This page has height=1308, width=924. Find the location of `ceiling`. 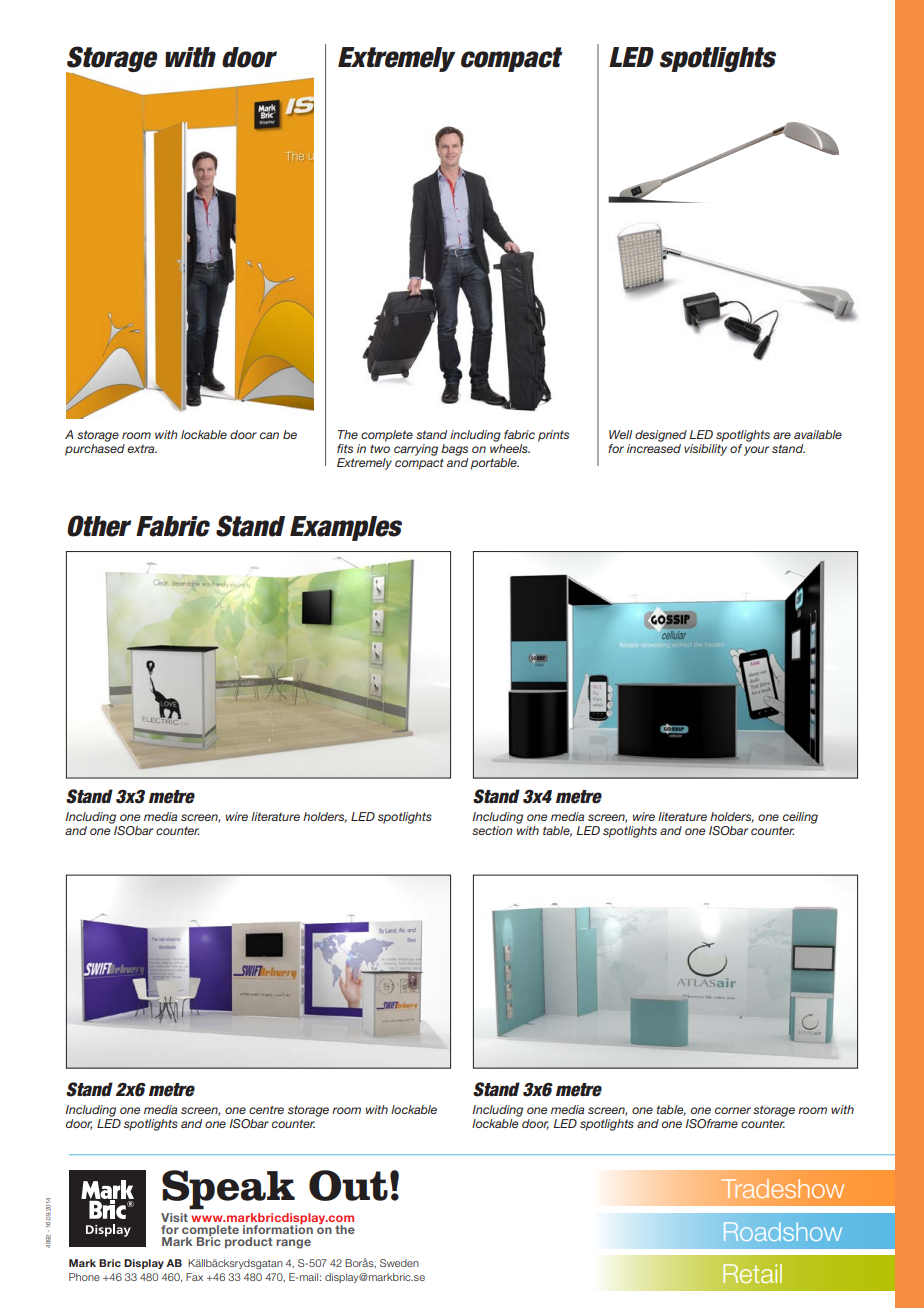

ceiling is located at coordinates (799, 819).
